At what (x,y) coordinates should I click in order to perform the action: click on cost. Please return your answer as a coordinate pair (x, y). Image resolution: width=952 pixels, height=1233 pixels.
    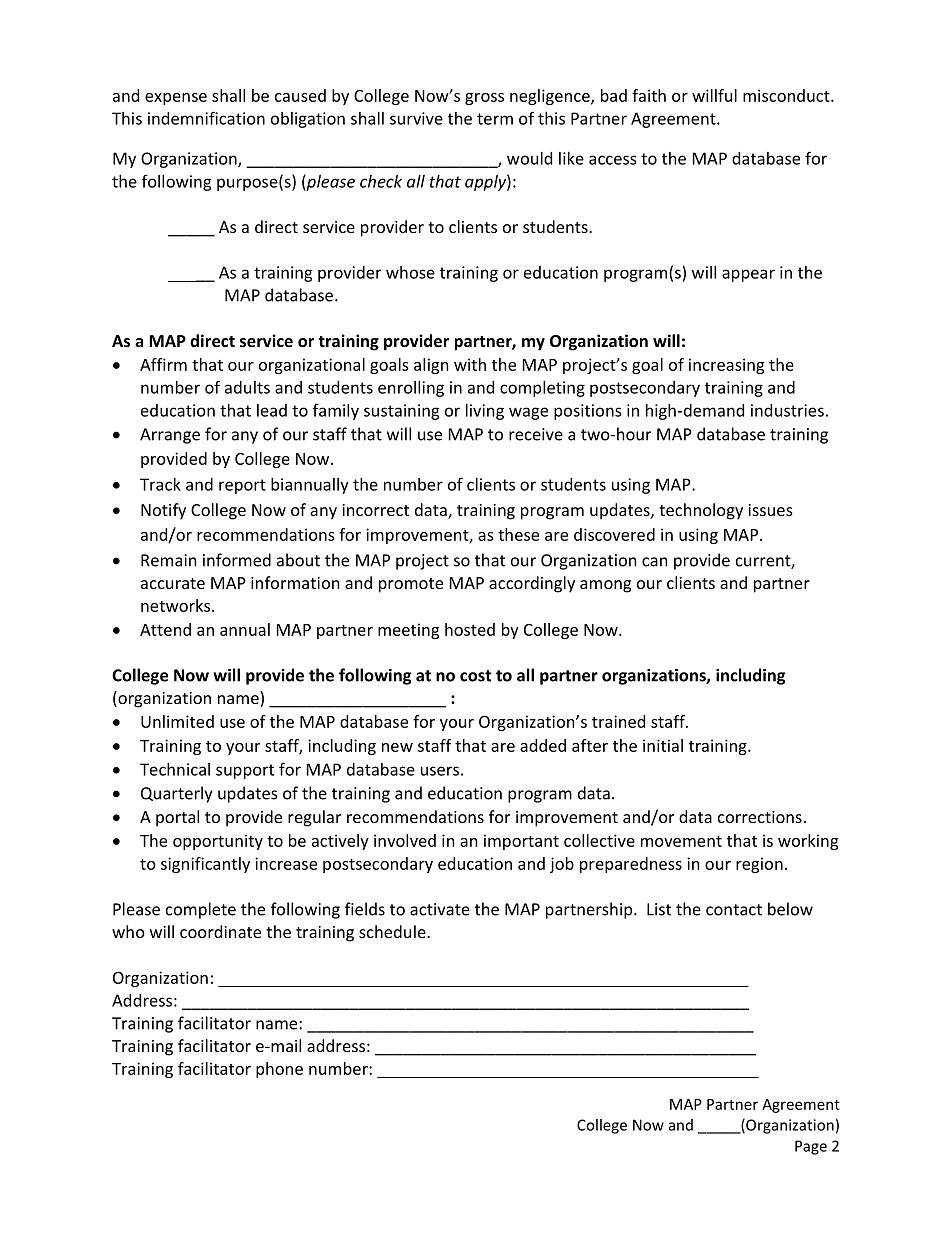
    Looking at the image, I should click on (476, 676).
